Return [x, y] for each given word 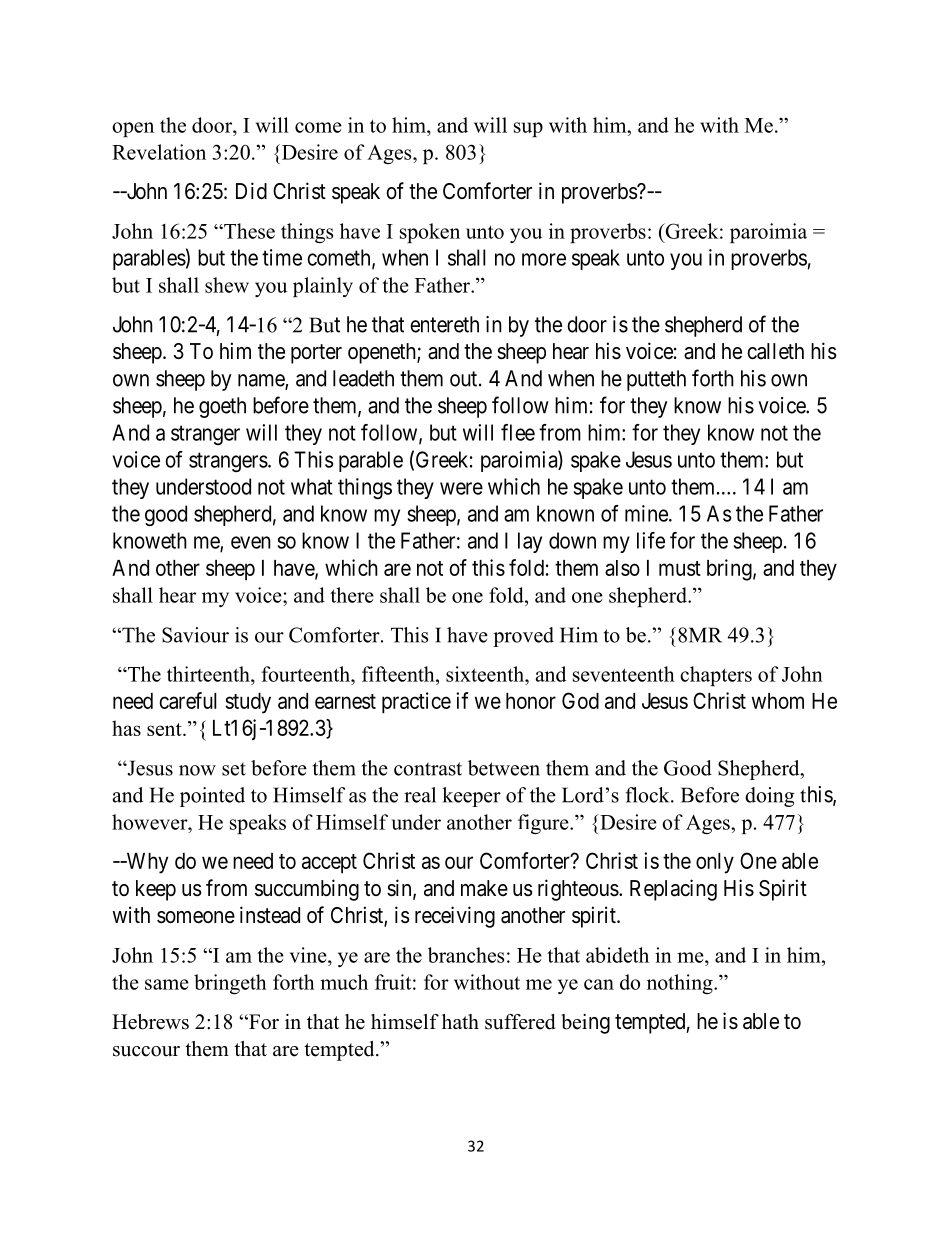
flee [518, 432]
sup [528, 129]
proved [523, 637]
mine [646, 513]
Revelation [159, 152]
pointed [212, 797]
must [680, 568]
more [544, 259]
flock [648, 795]
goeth [222, 407]
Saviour [195, 635]
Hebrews [150, 1022]
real [420, 795]
